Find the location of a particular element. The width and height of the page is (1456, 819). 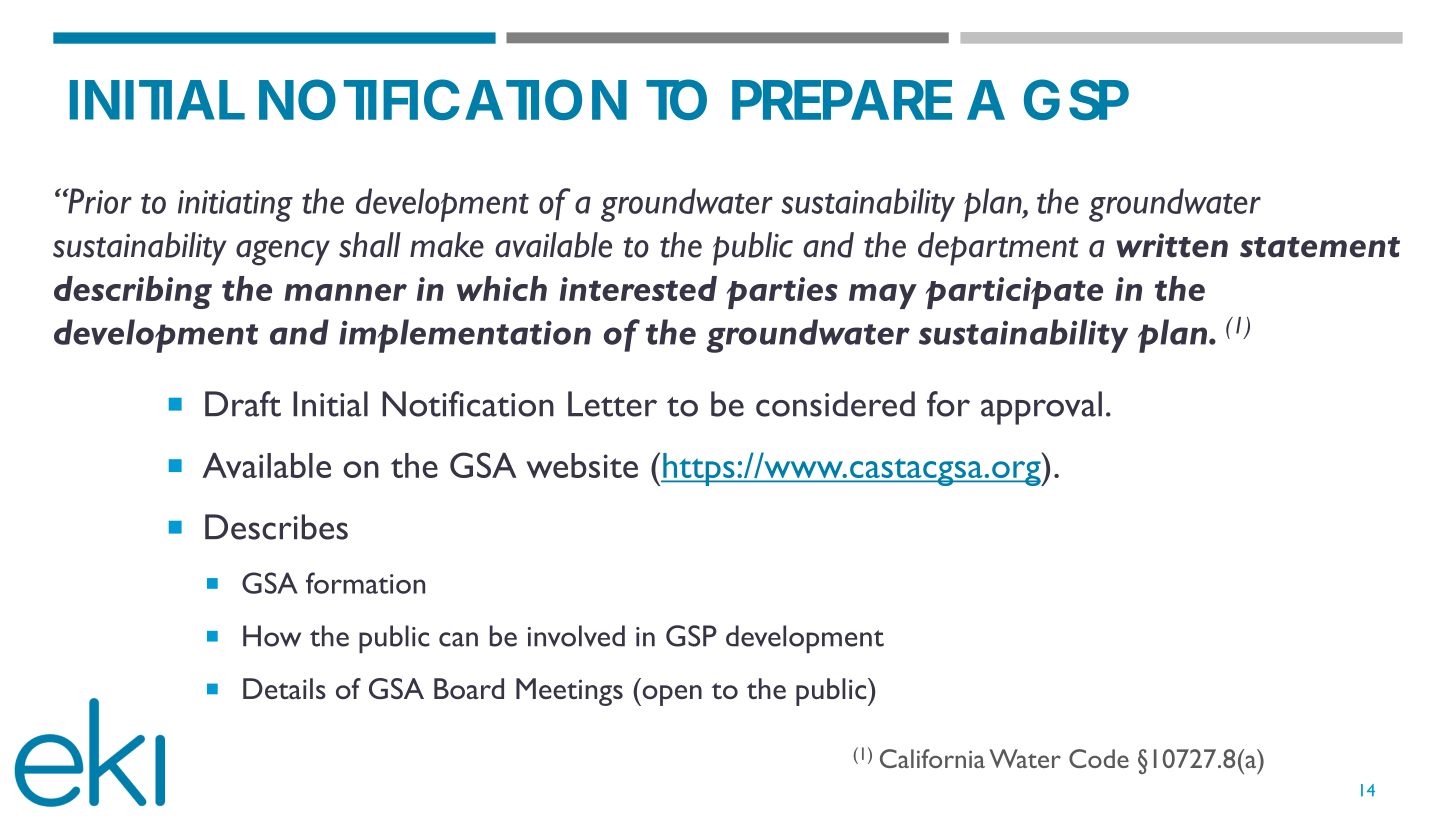

initiating is located at coordinates (235, 206).
